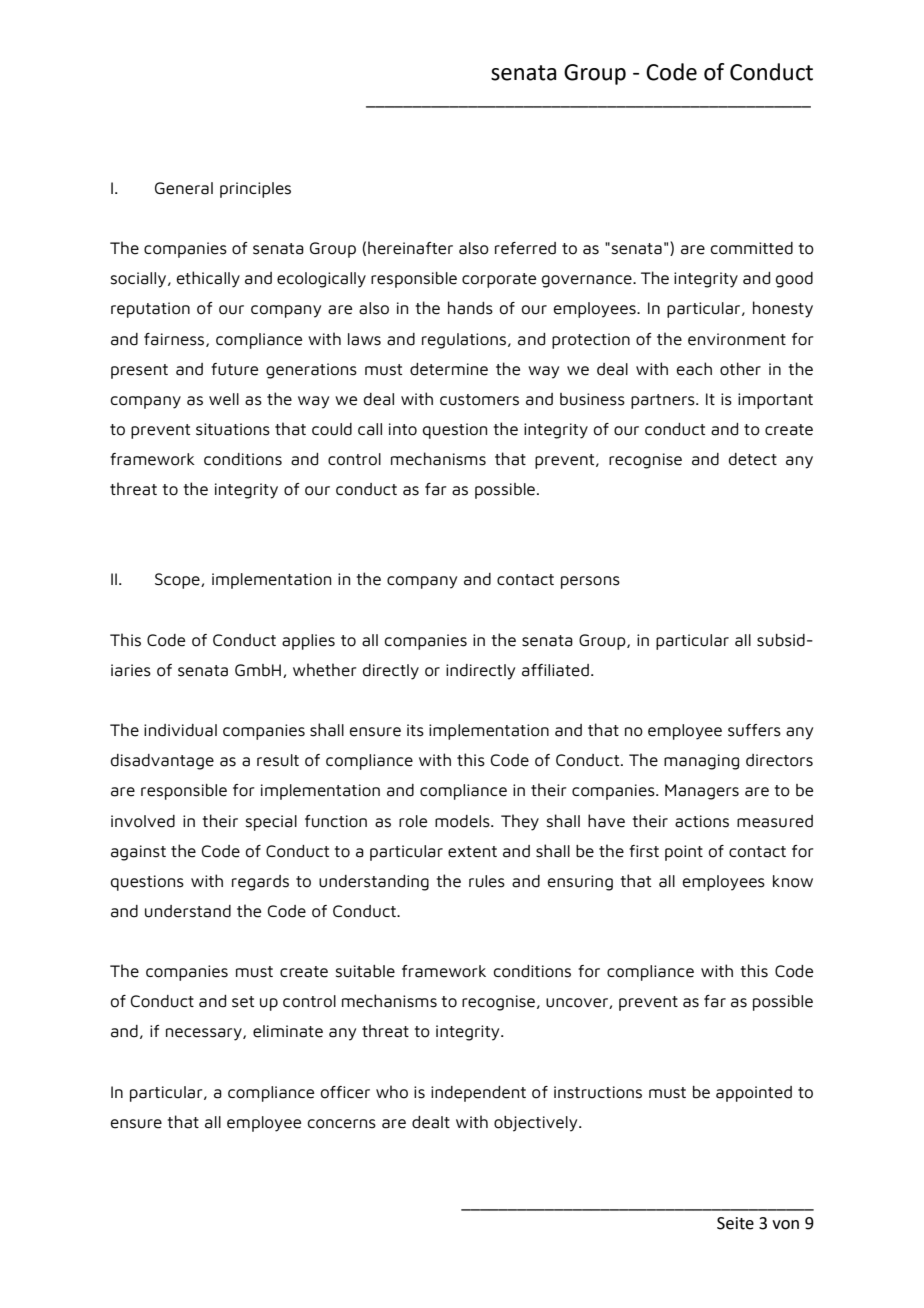 The width and height of the screenshot is (924, 1308). Describe the element at coordinates (735, 1223) in the screenshot. I see `Seite` at that location.
